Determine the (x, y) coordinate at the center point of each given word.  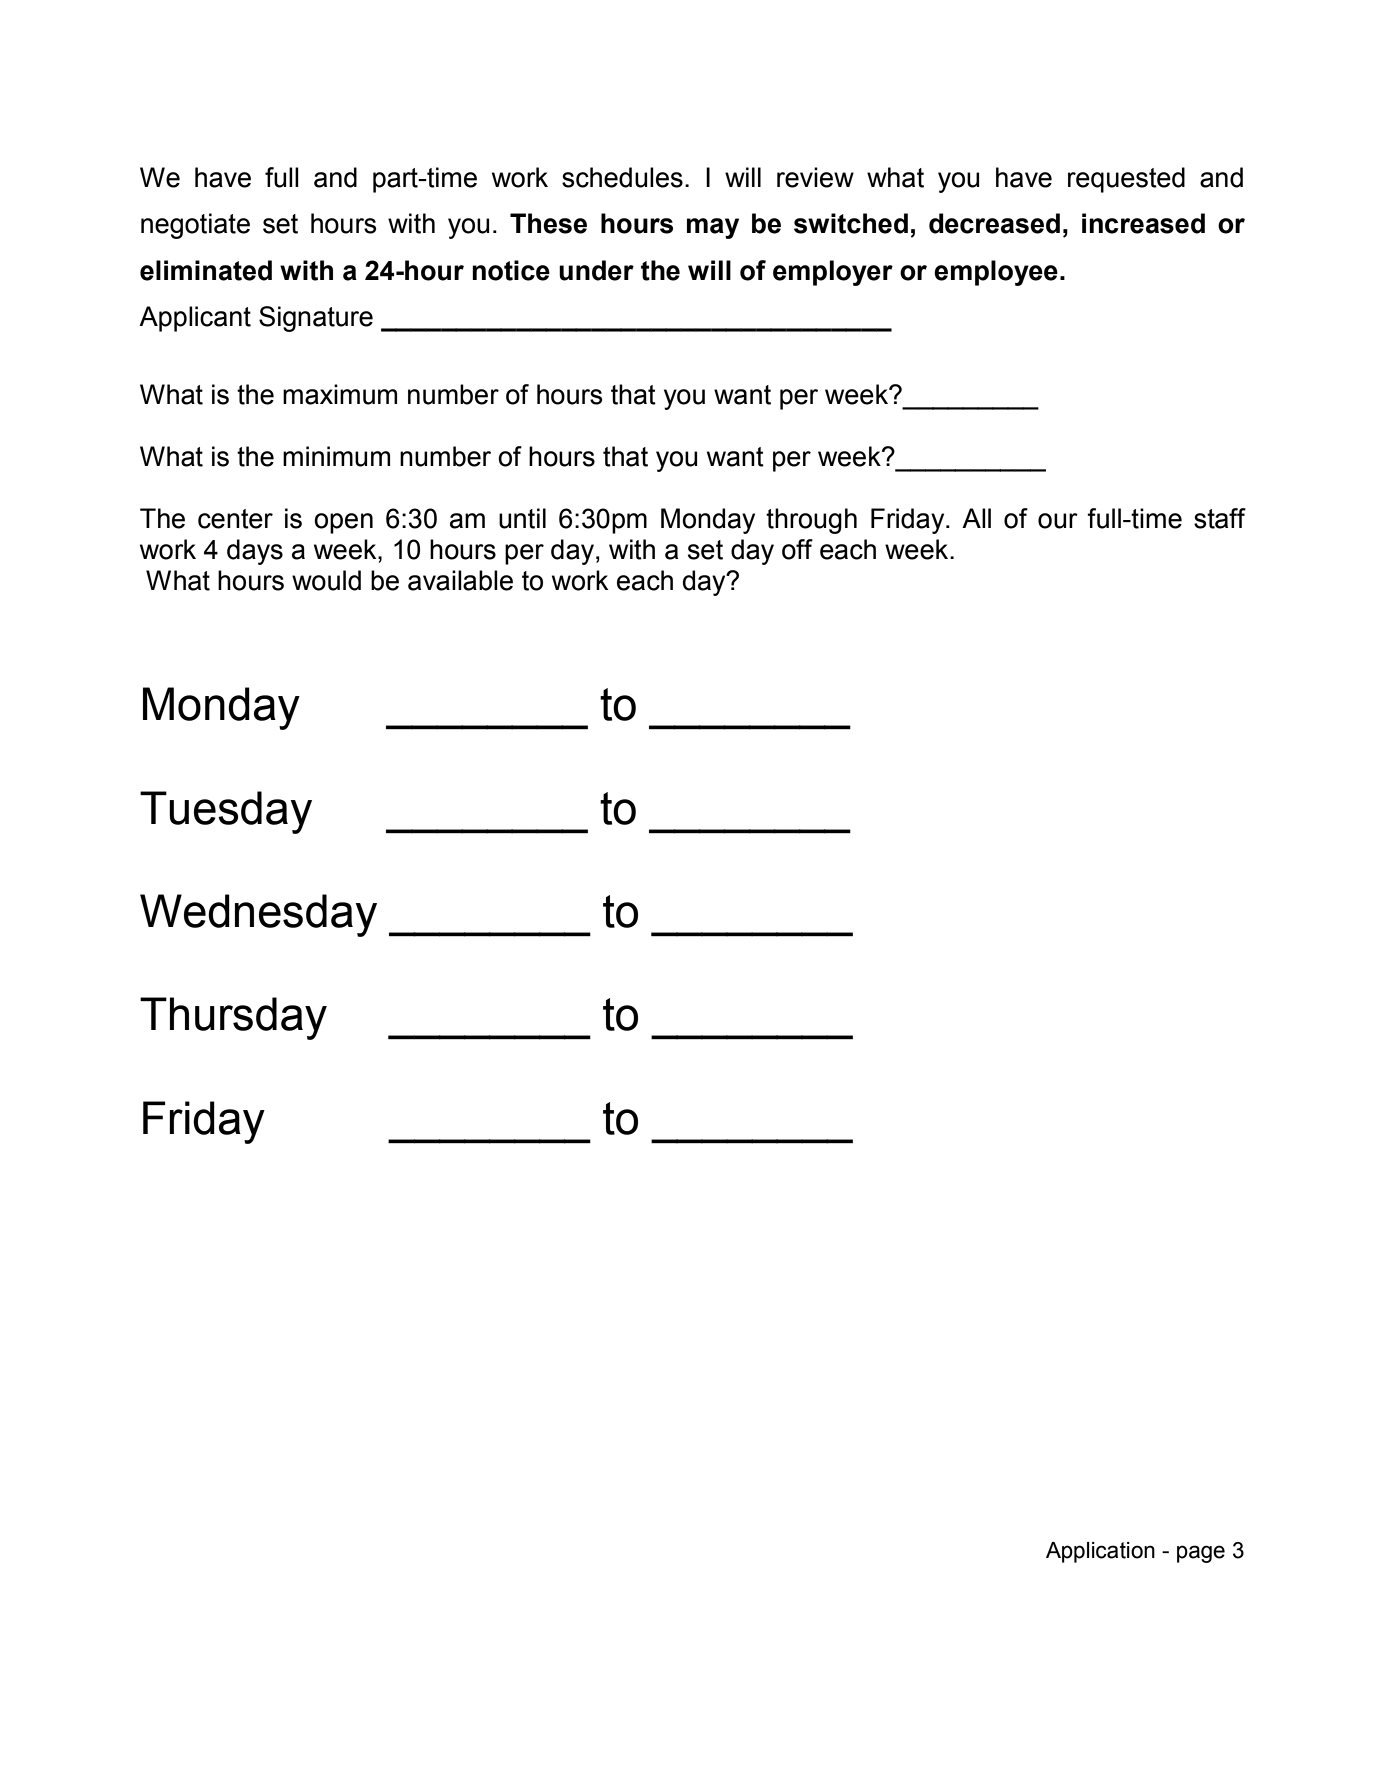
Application (1100, 1552)
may (713, 228)
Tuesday (226, 812)
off (797, 549)
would (326, 580)
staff (1220, 518)
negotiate (195, 226)
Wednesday (258, 915)
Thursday (233, 1018)
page (1201, 1554)
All (976, 518)
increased (1143, 223)
